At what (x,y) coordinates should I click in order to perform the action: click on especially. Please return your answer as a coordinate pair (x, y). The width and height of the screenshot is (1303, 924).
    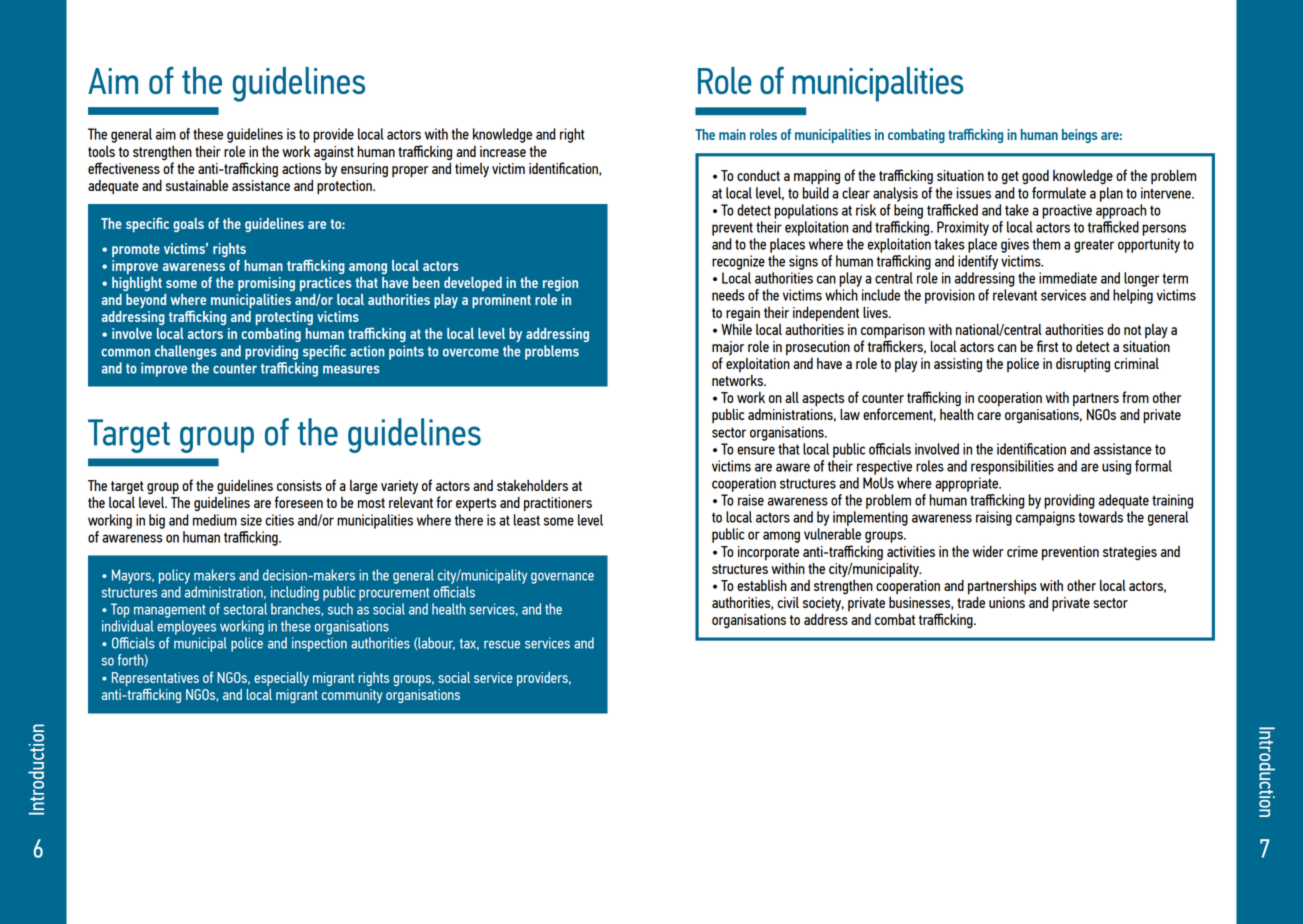
    Looking at the image, I should click on (281, 679).
